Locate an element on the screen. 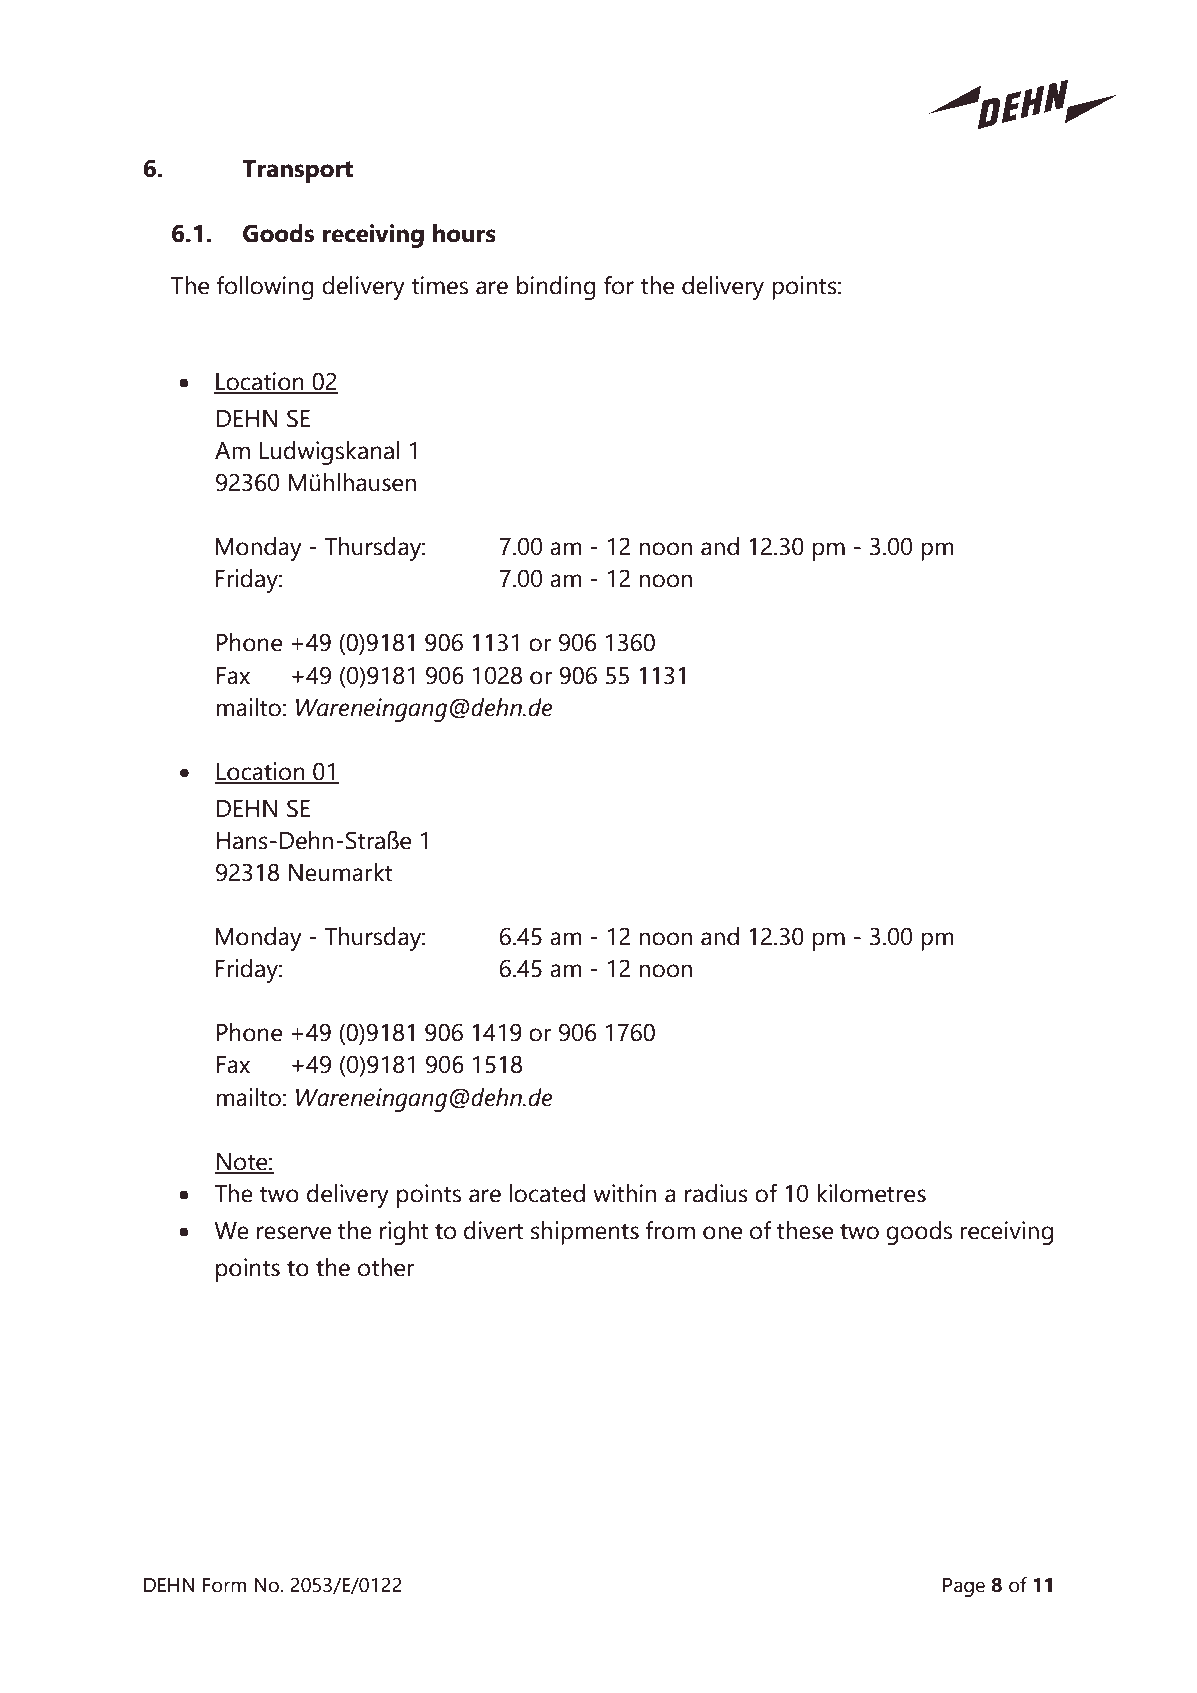 The width and height of the screenshot is (1197, 1693). within is located at coordinates (624, 1193).
